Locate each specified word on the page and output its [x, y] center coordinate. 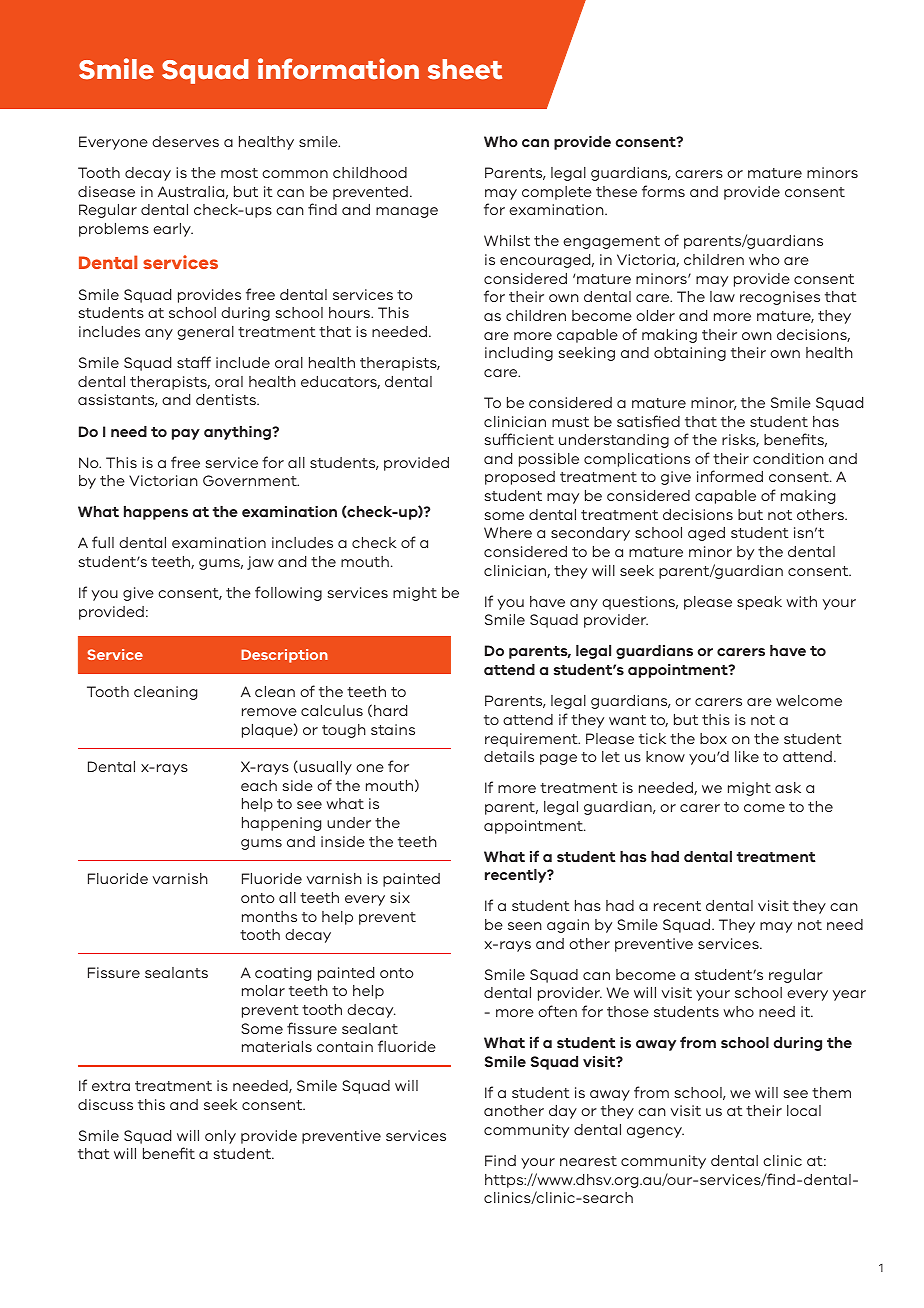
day [563, 1112]
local [804, 1110]
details [509, 756]
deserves [185, 141]
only [220, 1137]
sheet [465, 69]
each [259, 785]
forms [663, 191]
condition [788, 458]
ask [788, 787]
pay [186, 434]
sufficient [519, 439]
